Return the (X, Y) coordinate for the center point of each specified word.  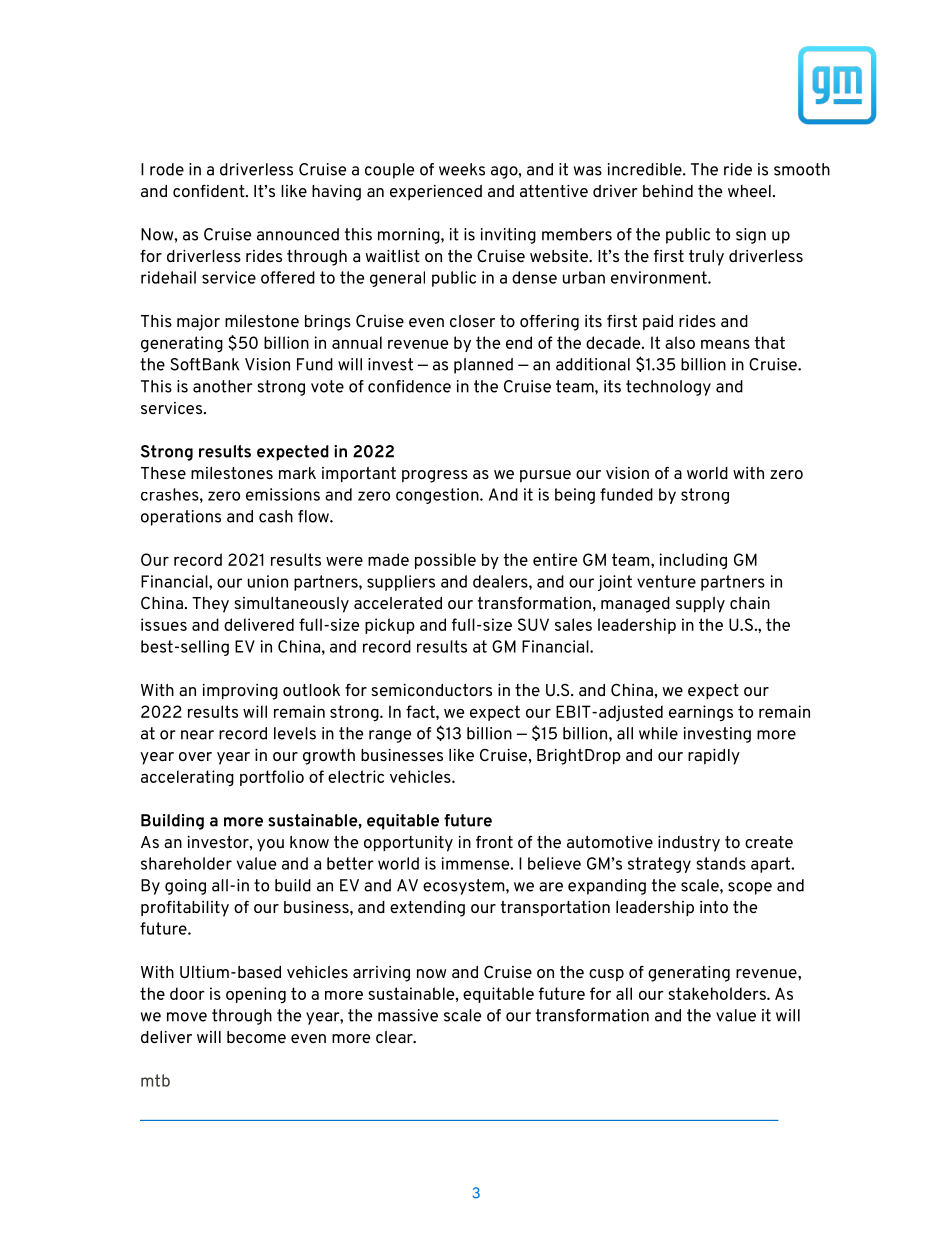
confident (210, 191)
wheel (749, 191)
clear (395, 1037)
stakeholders (718, 993)
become (256, 1037)
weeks (462, 169)
